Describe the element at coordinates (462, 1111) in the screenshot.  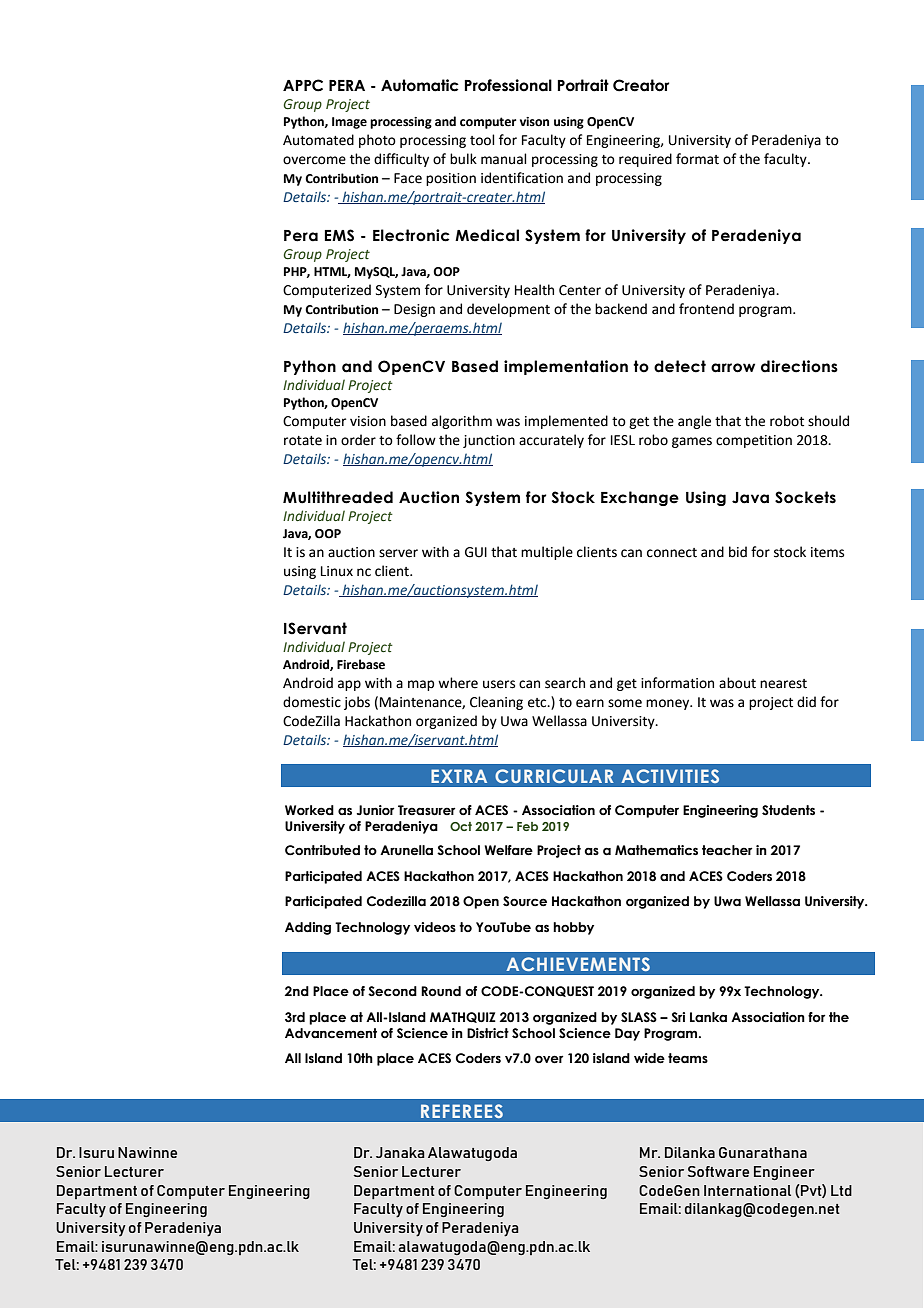
I see `REFEREES` at that location.
